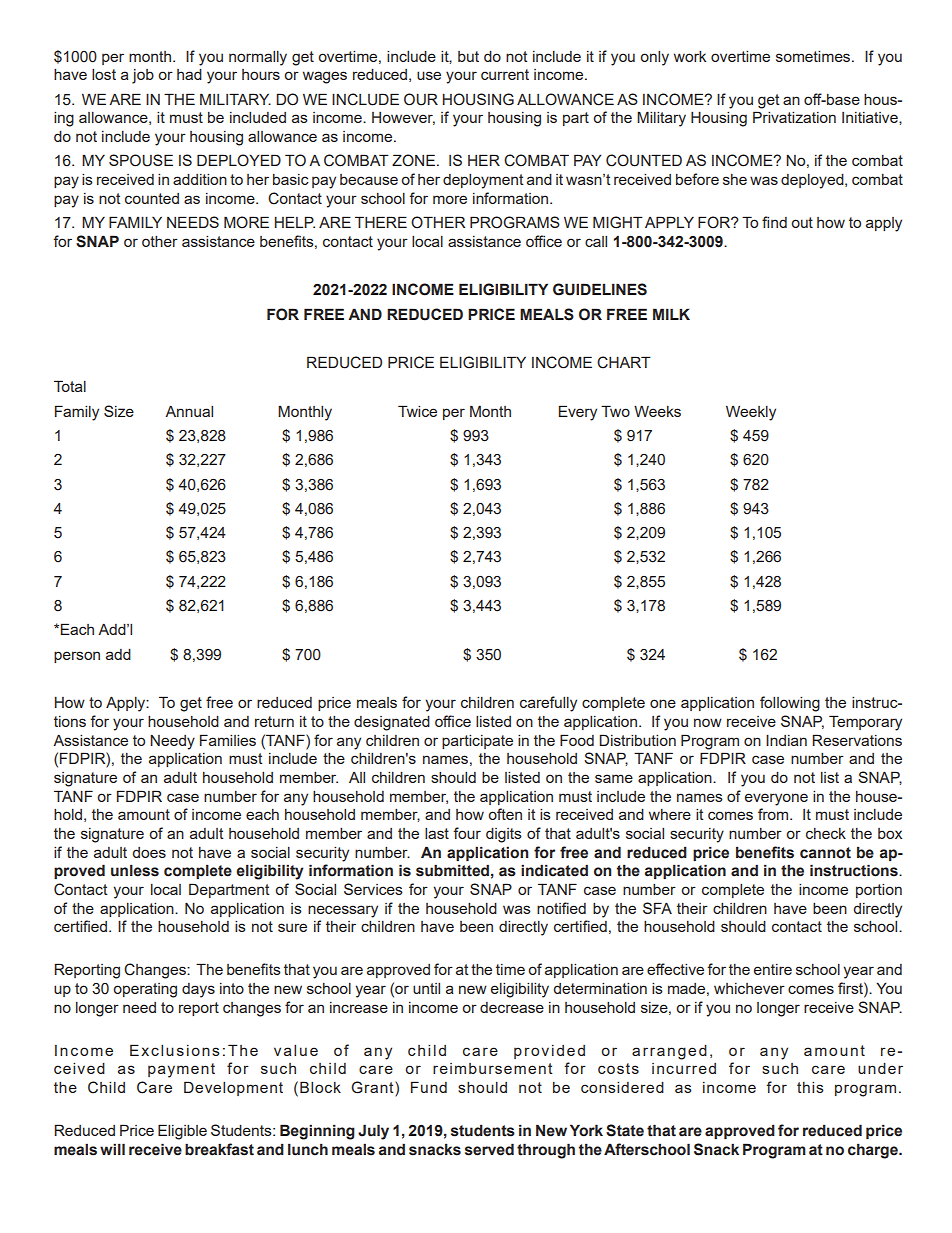  Describe the element at coordinates (505, 74) in the screenshot. I see `current` at that location.
